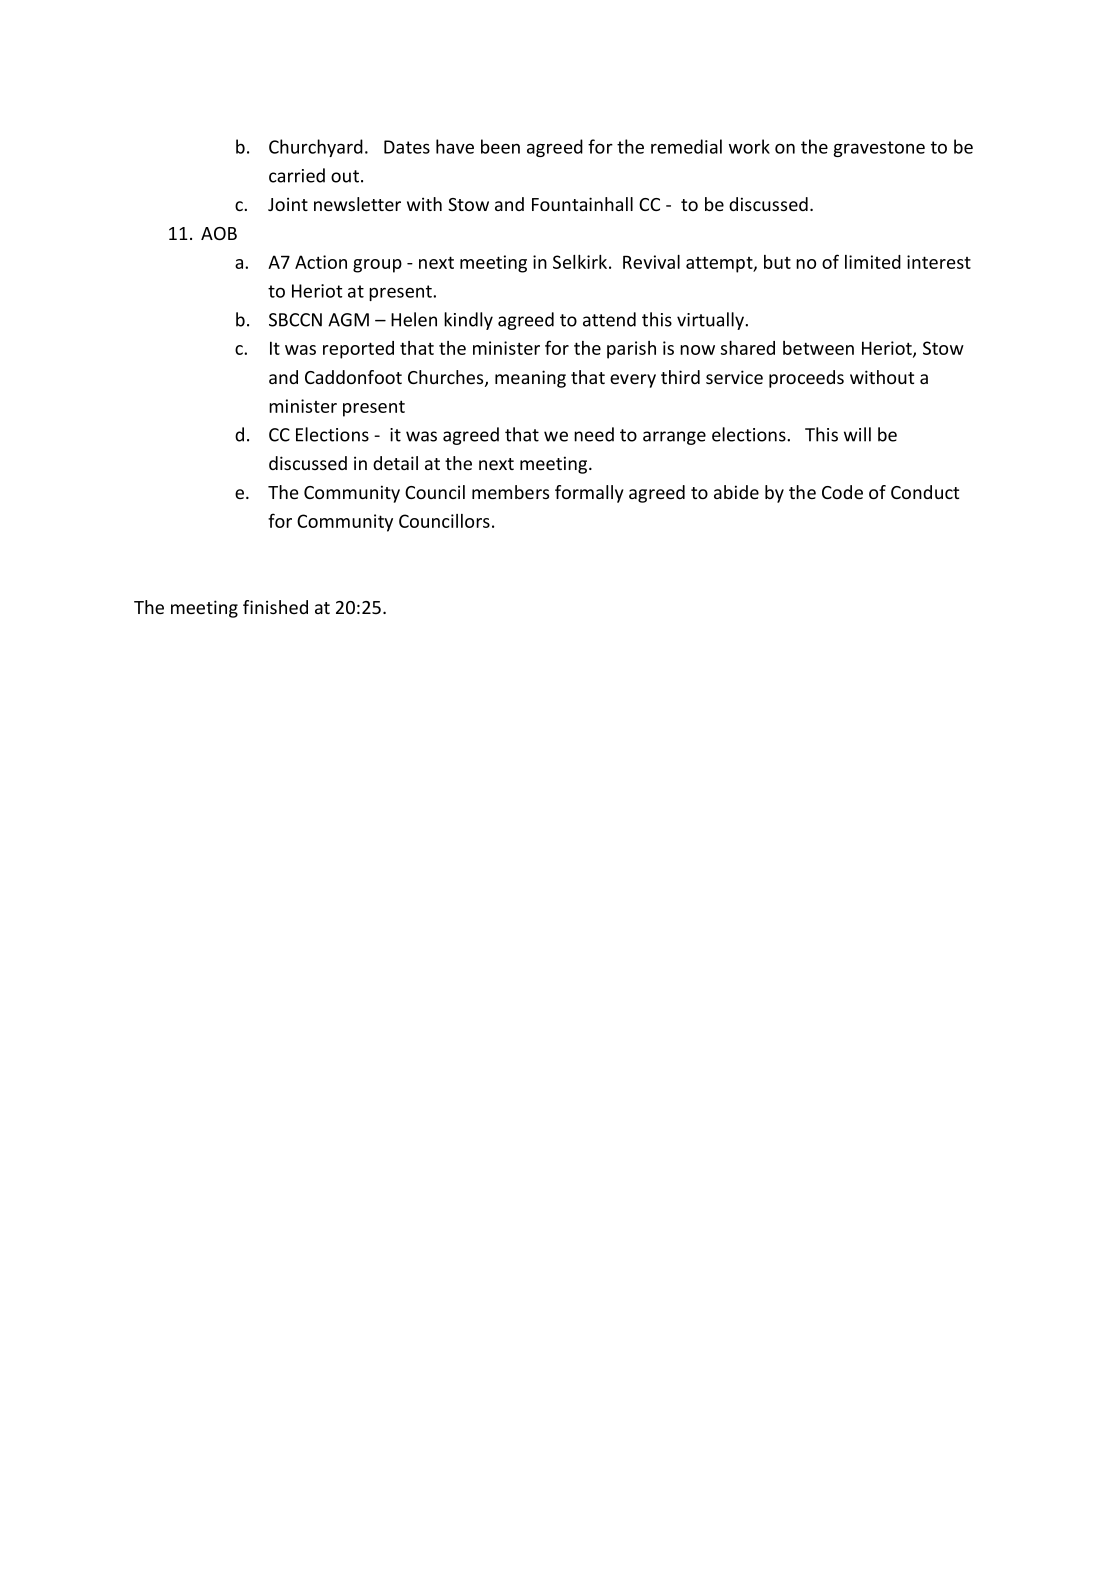 The width and height of the page is (1109, 1569). I want to click on formally, so click(589, 494).
